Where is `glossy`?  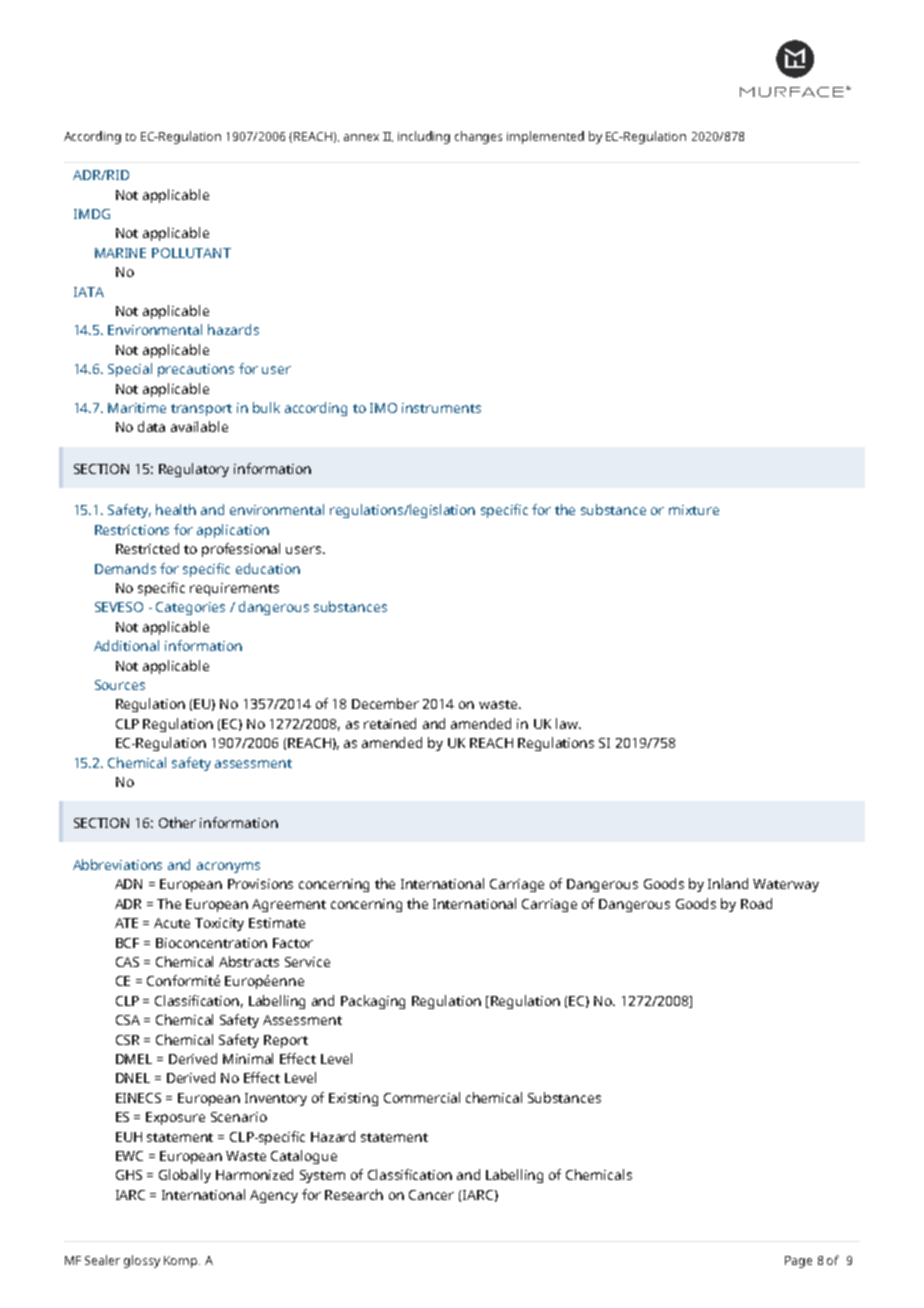 glossy is located at coordinates (142, 1261).
